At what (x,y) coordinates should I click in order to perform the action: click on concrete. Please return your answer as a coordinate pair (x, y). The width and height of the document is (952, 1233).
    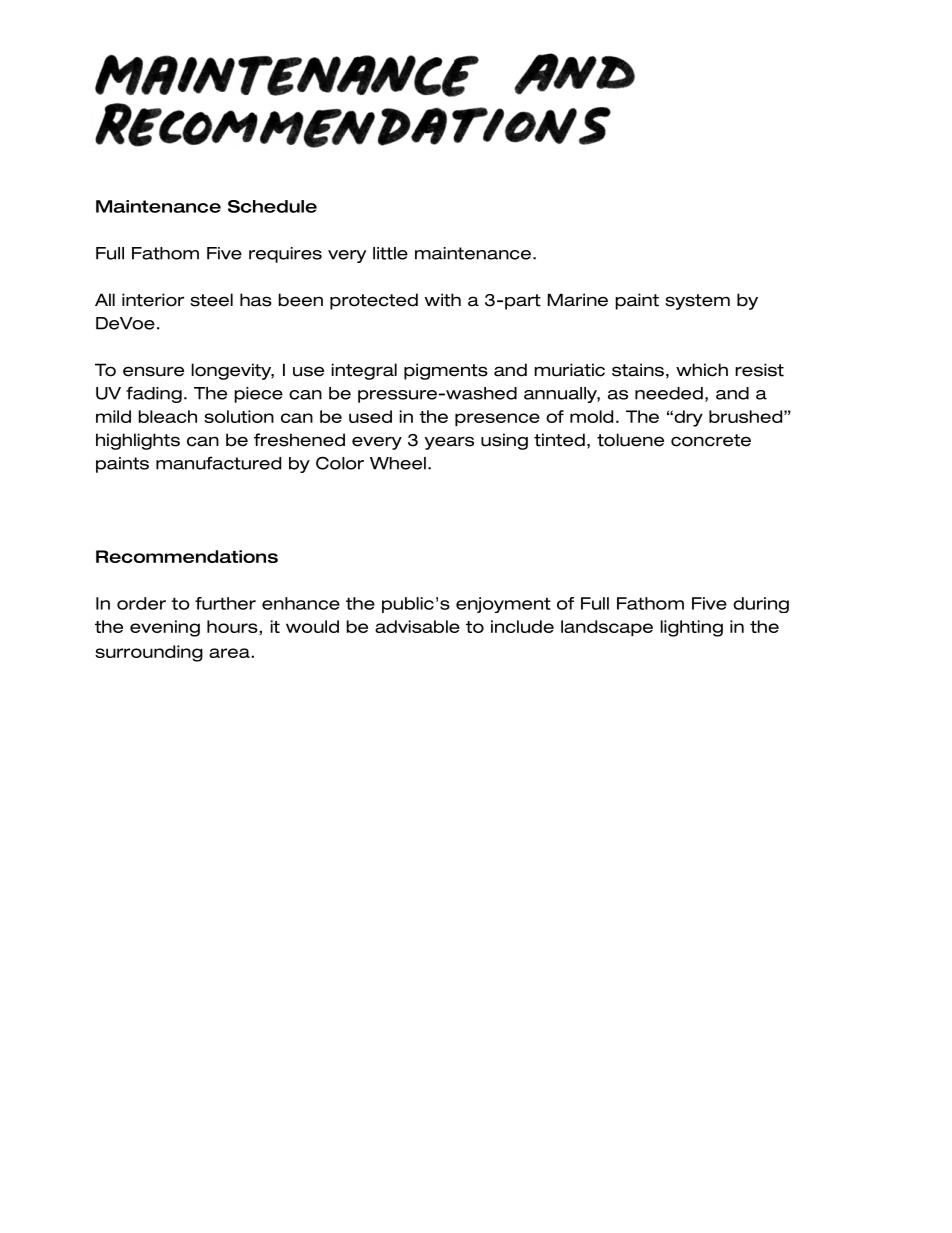
    Looking at the image, I should click on (711, 440).
